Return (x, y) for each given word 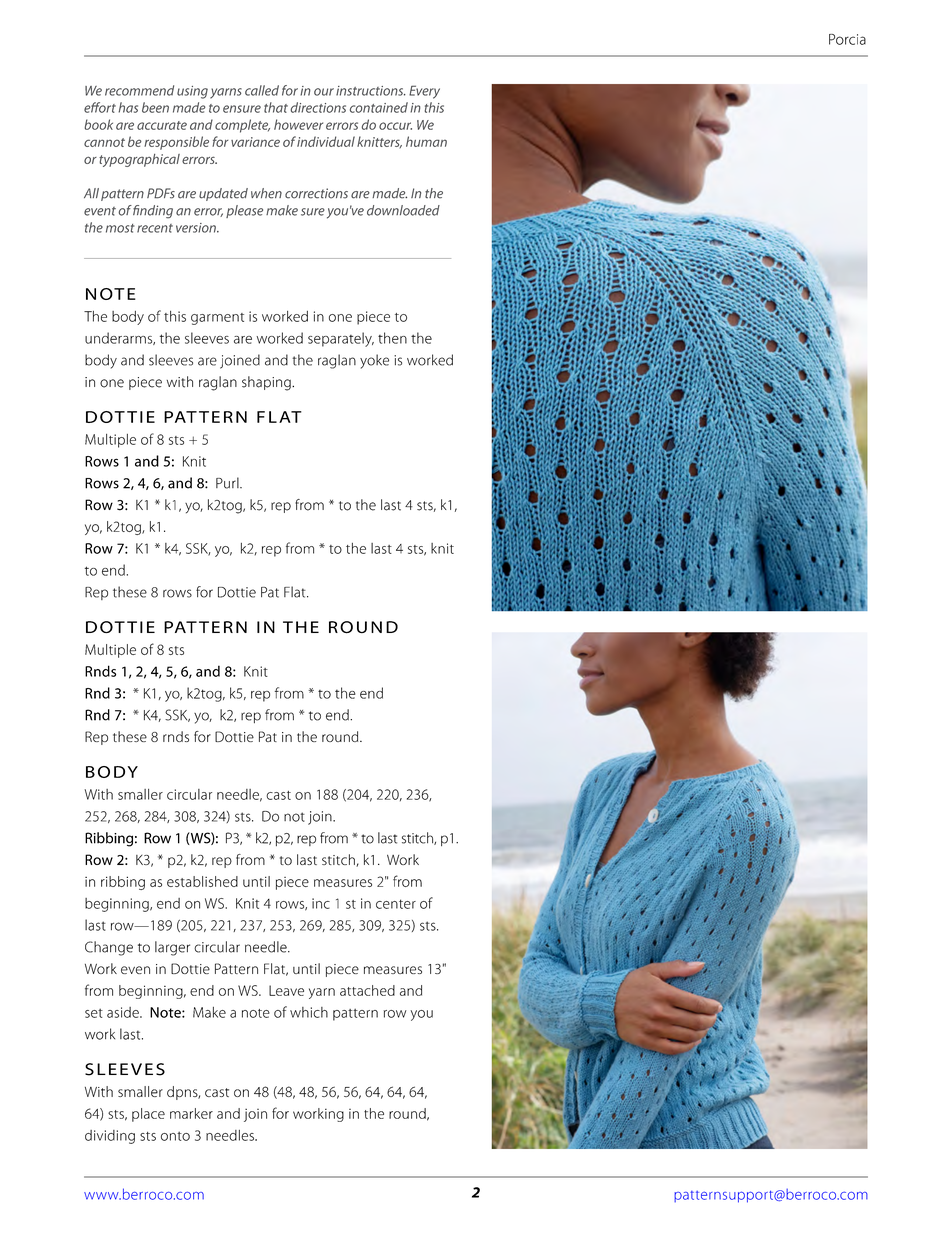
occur (395, 126)
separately (341, 339)
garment (217, 319)
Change (109, 948)
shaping (267, 383)
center (396, 904)
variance (255, 142)
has (128, 107)
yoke (374, 361)
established (202, 881)
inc (321, 903)
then (392, 338)
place (148, 1115)
